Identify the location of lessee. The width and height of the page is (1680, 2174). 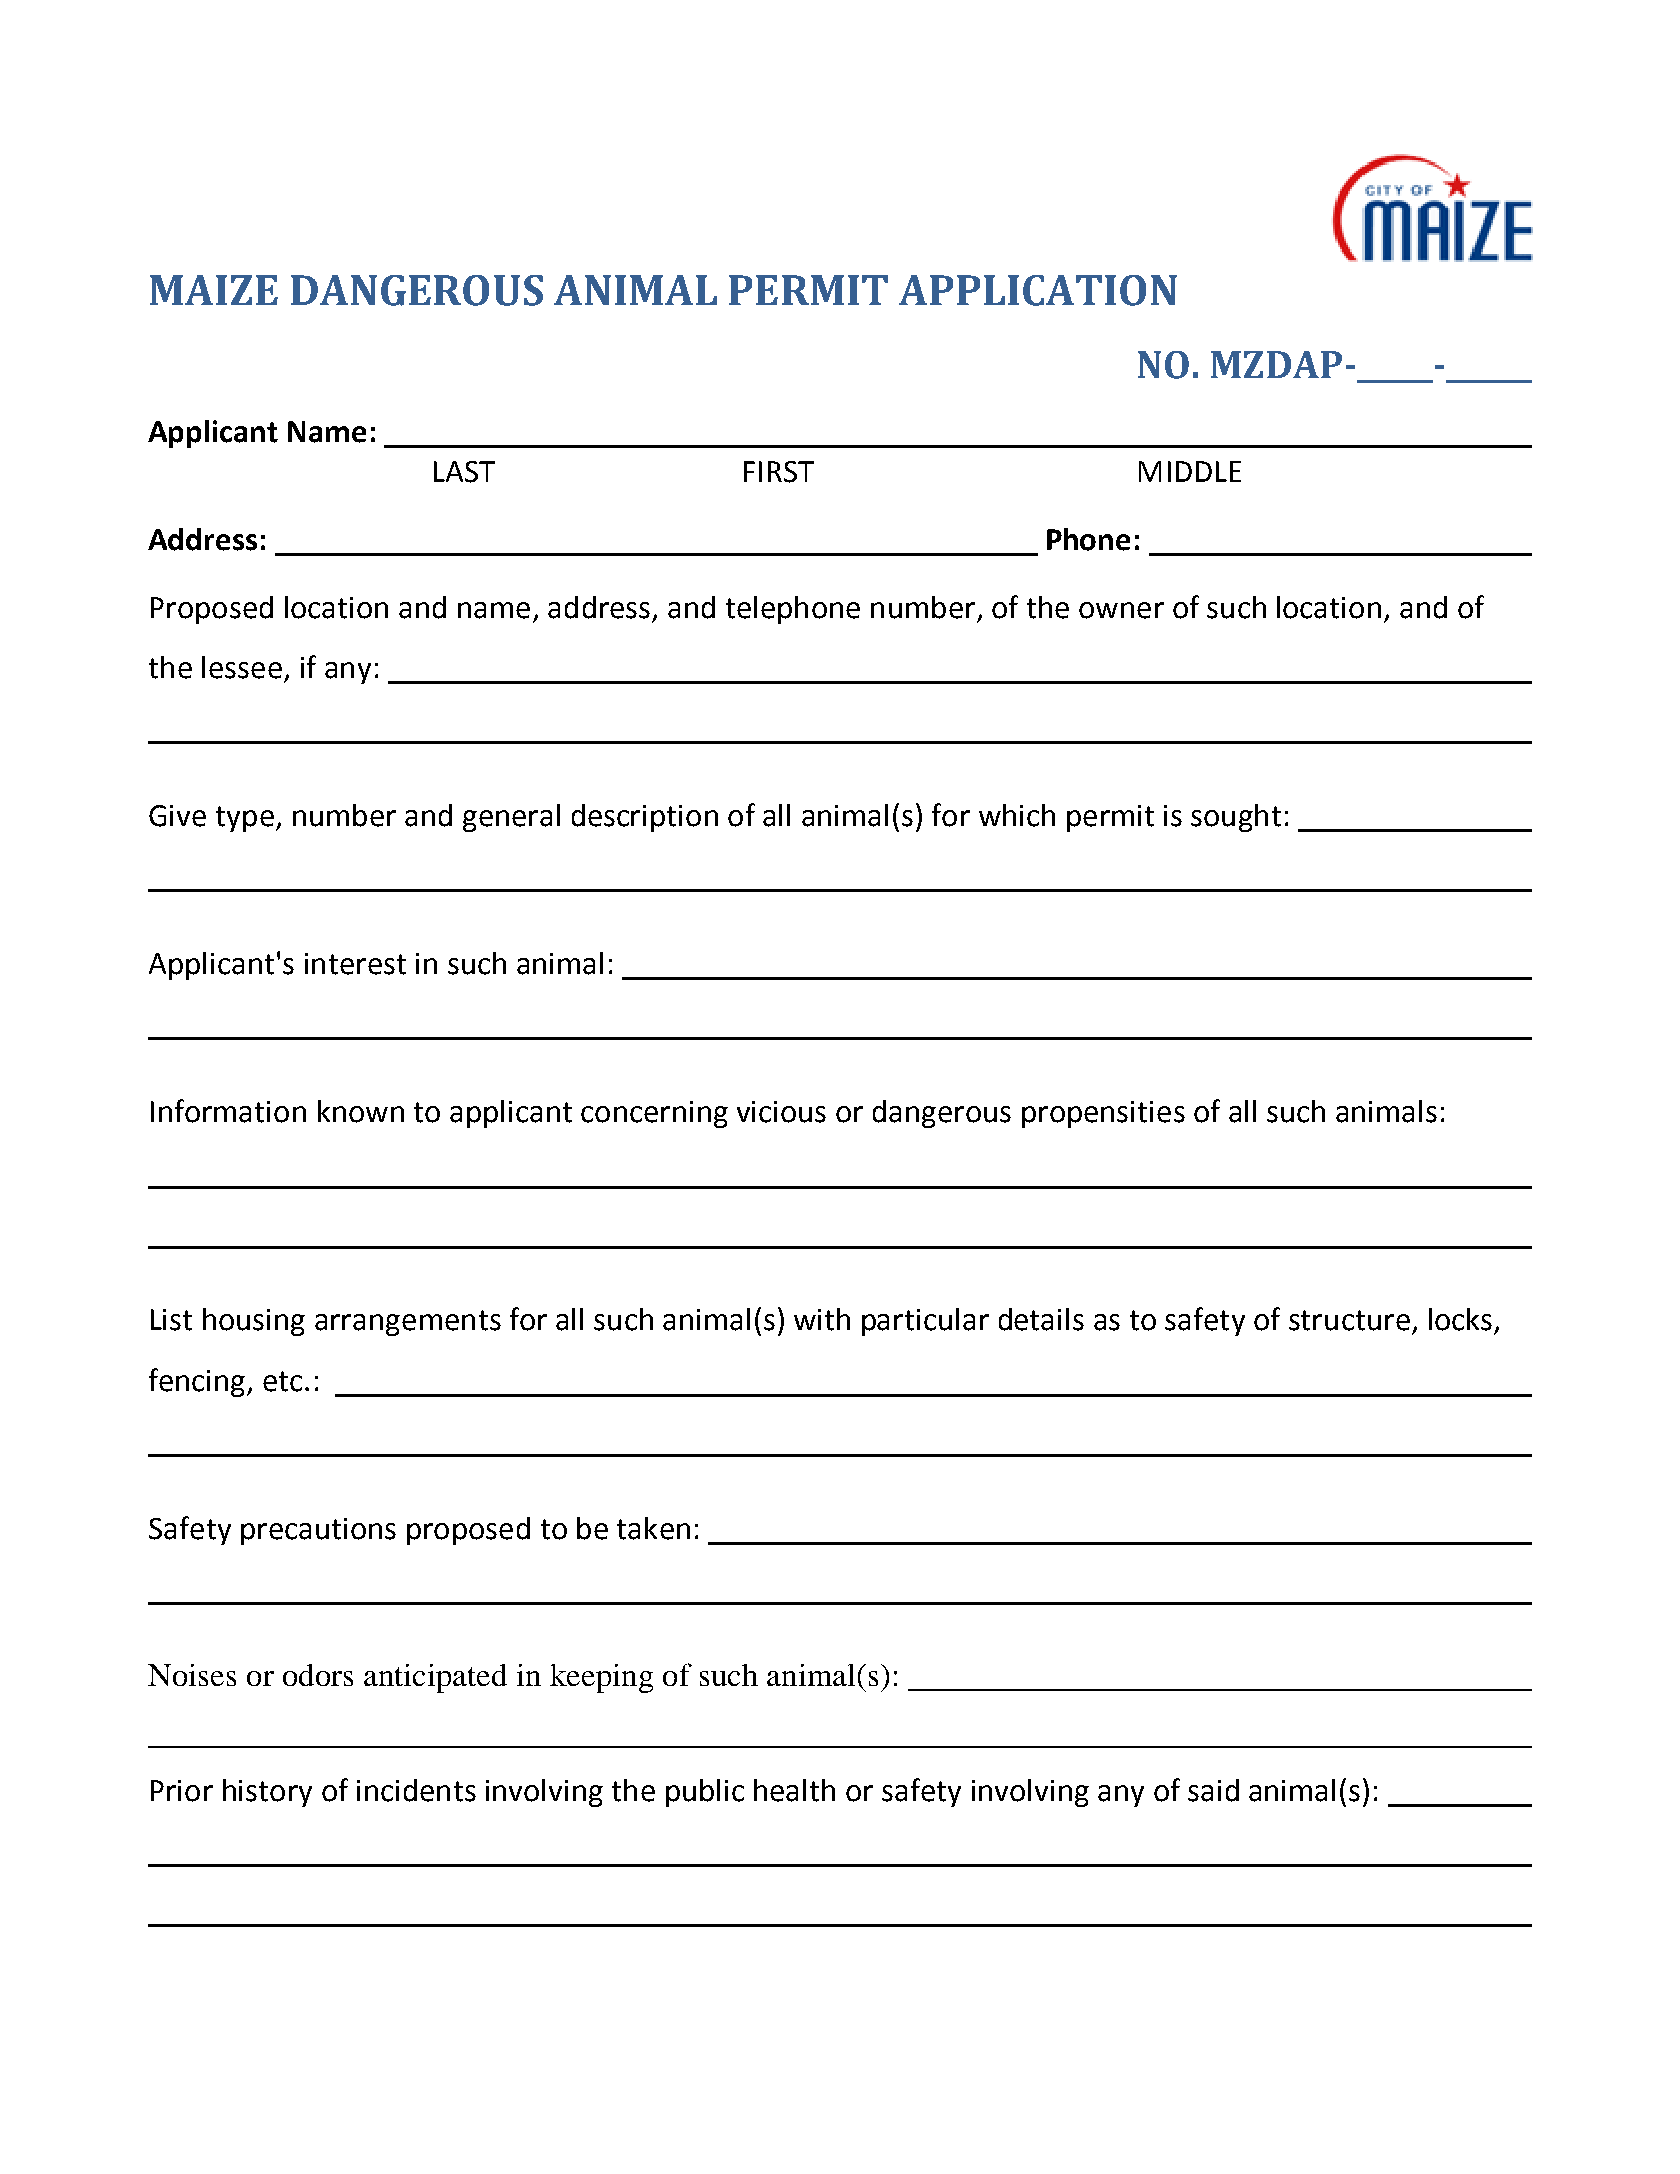
(242, 667).
